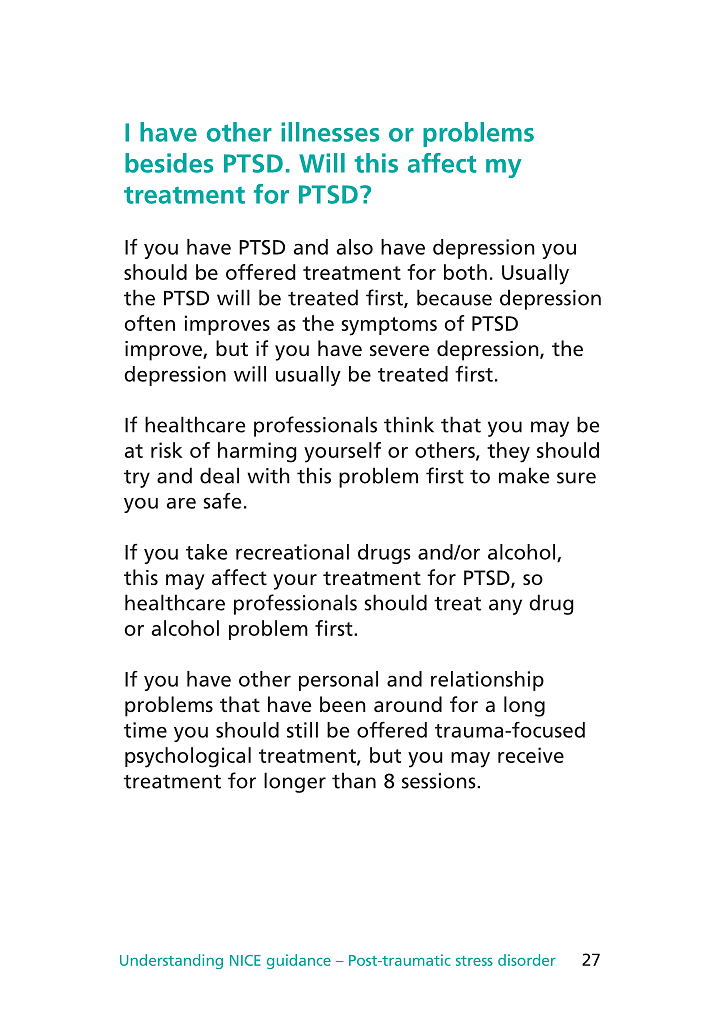  Describe the element at coordinates (454, 297) in the screenshot. I see `because` at that location.
